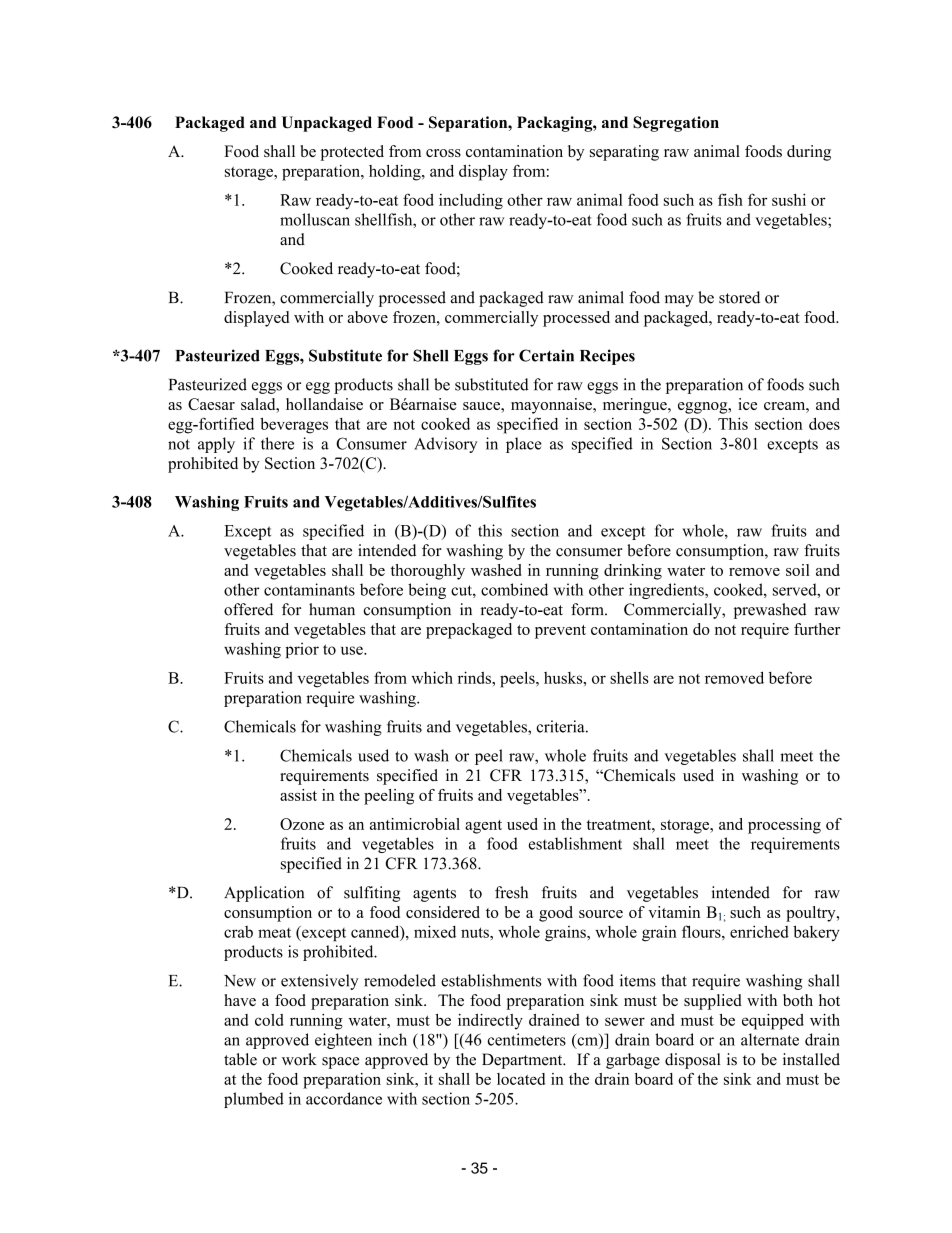 The width and height of the page is (952, 1233). Describe the element at coordinates (809, 153) in the page. I see `during` at that location.
